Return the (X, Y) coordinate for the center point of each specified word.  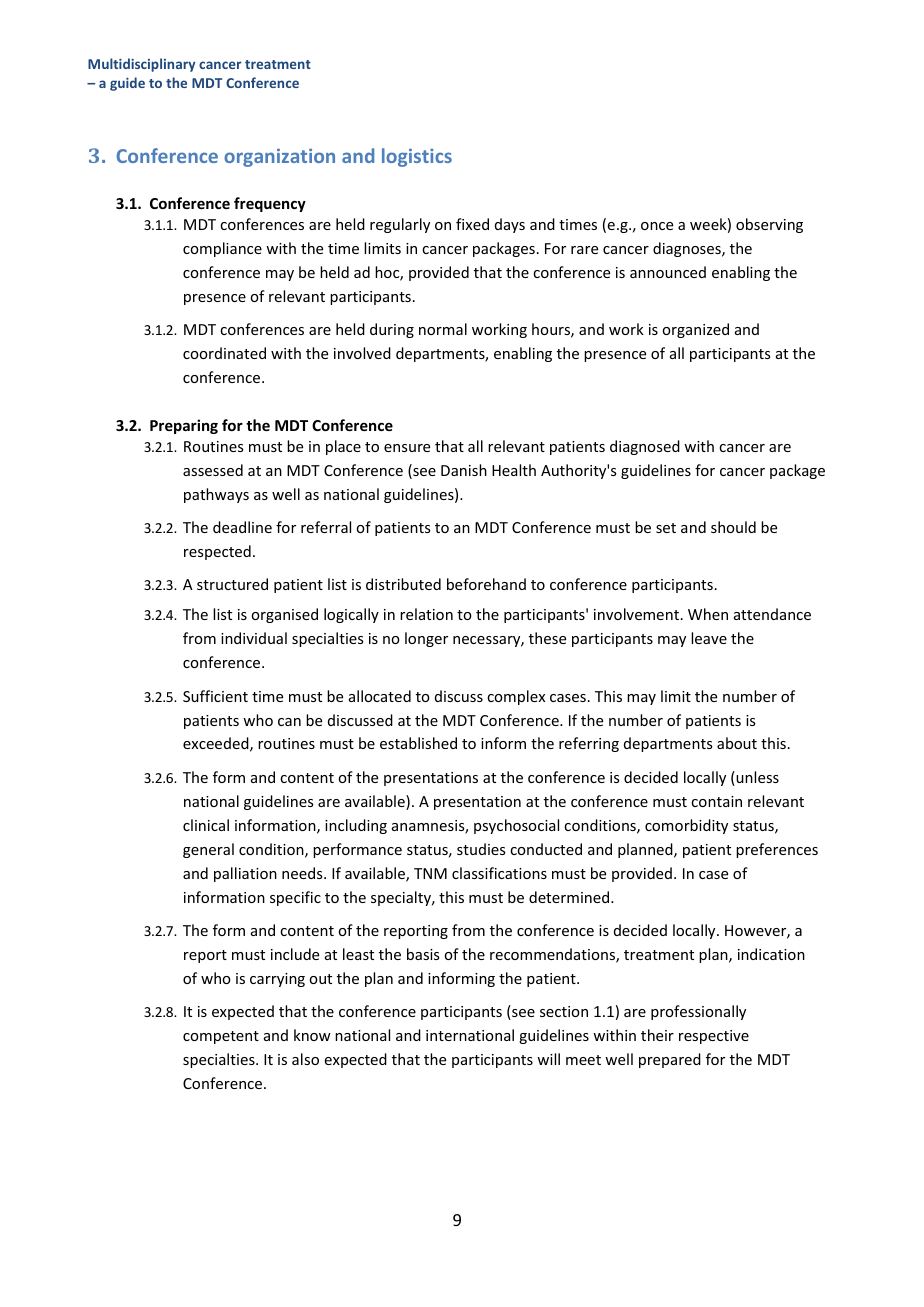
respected (217, 552)
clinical (206, 825)
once (657, 226)
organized (695, 330)
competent (221, 1037)
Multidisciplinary (142, 65)
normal (443, 329)
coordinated (224, 353)
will (548, 1059)
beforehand (486, 584)
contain (716, 801)
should (733, 527)
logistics (417, 157)
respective (714, 1037)
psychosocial (516, 826)
